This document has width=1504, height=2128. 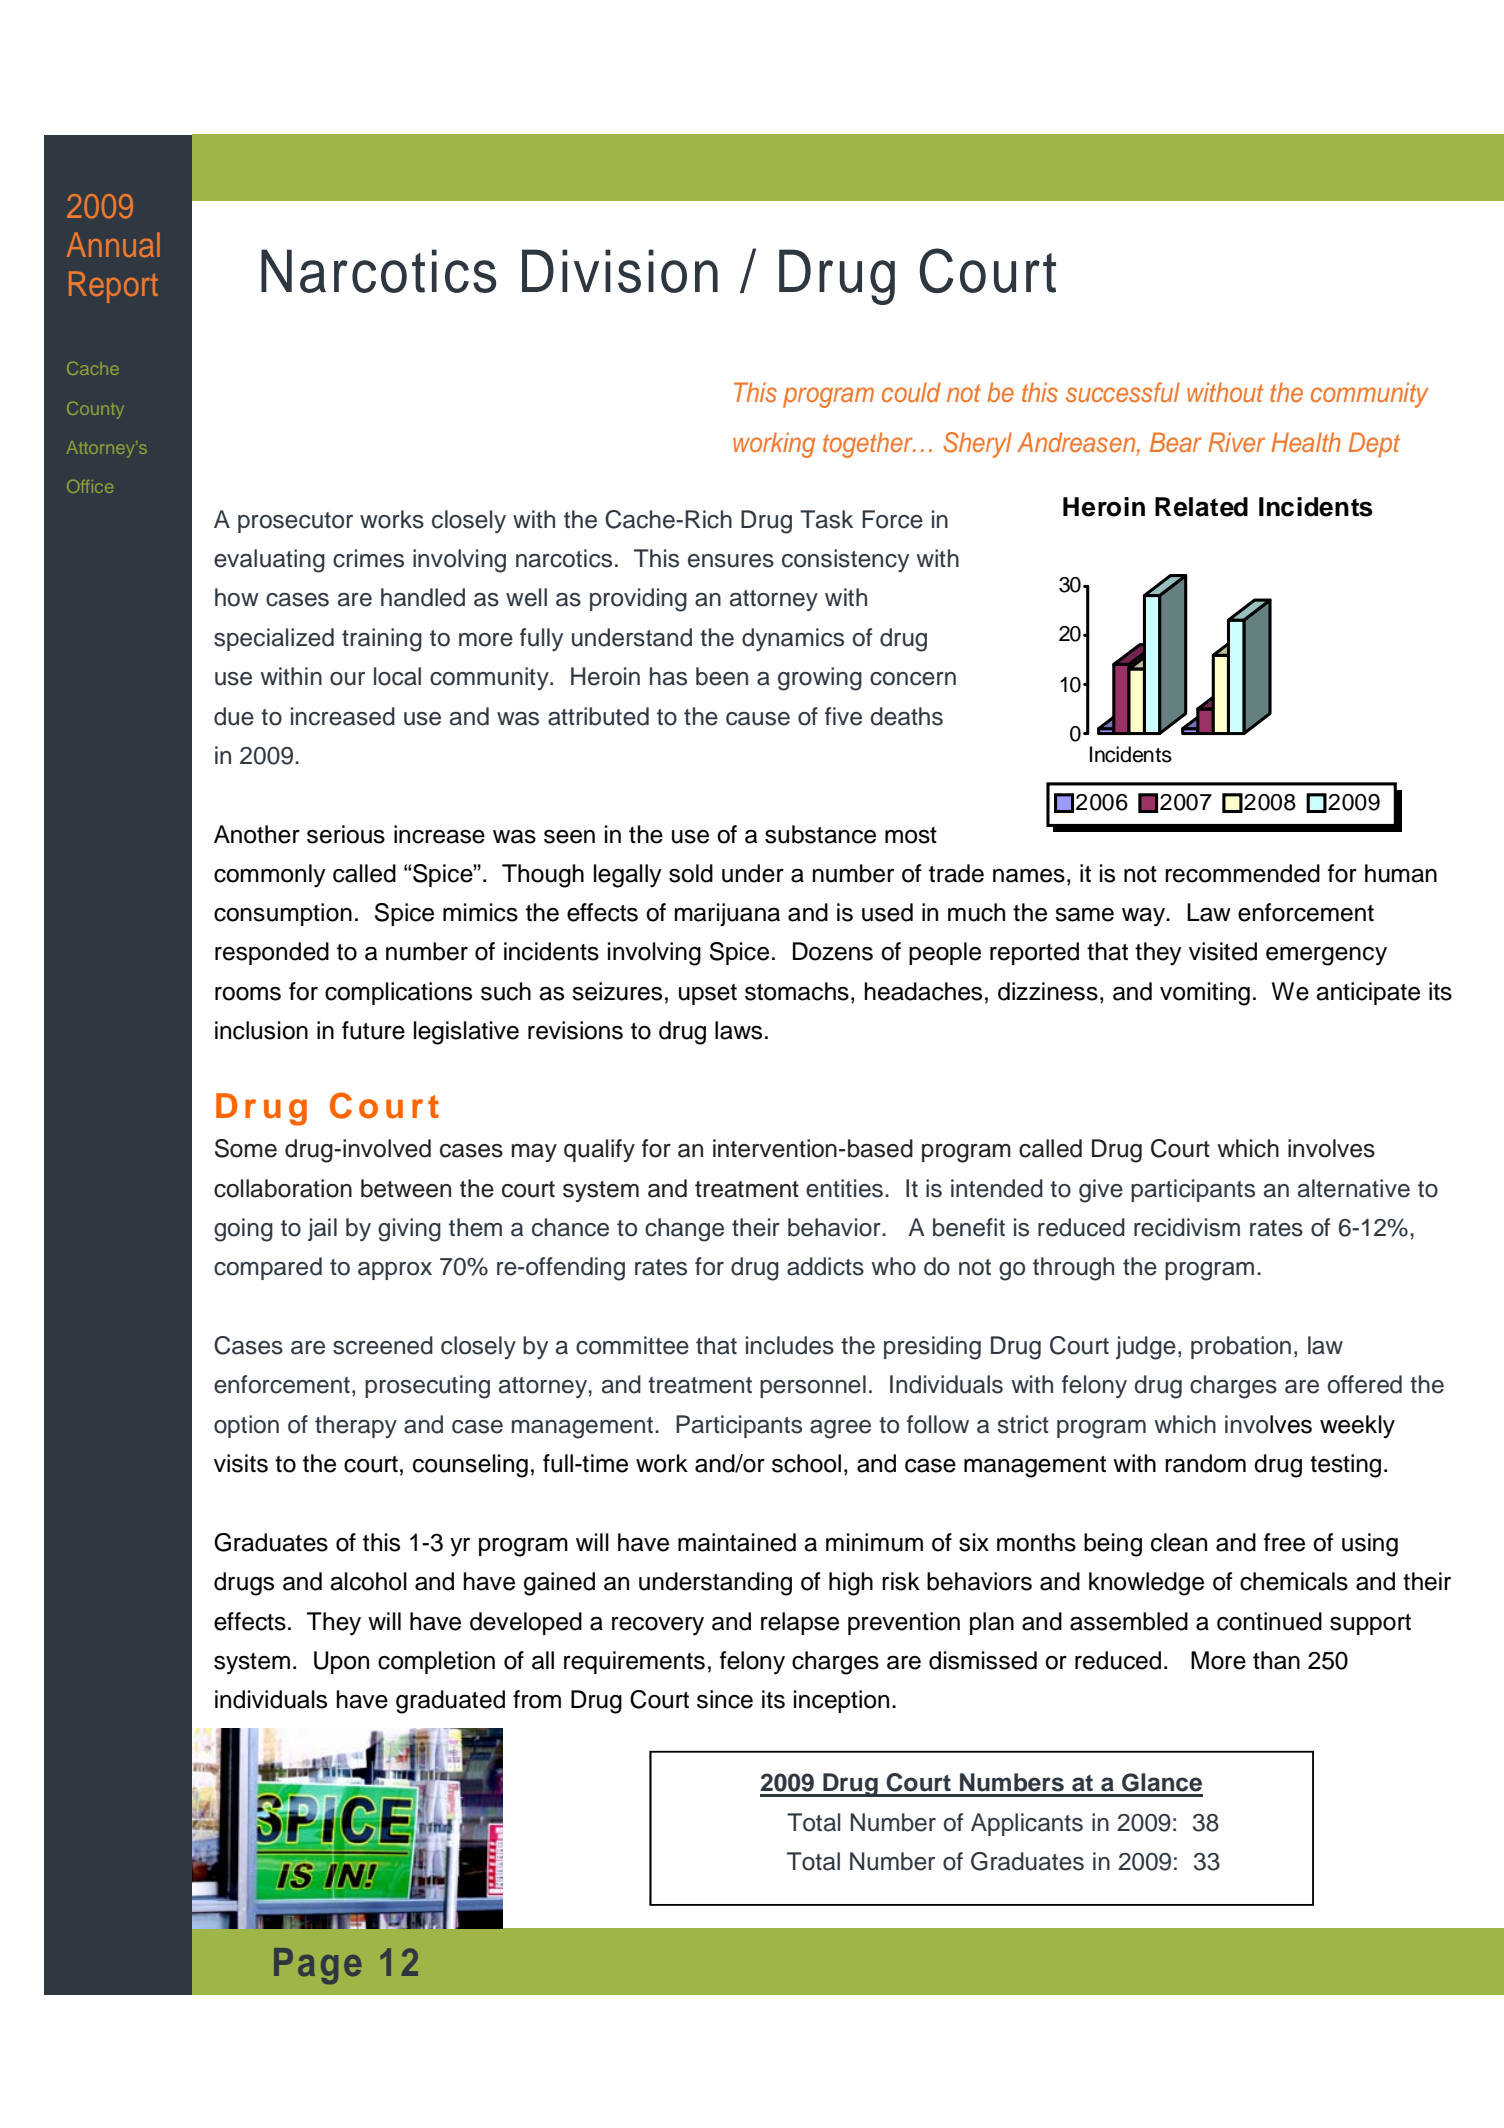 I want to click on includes, so click(x=790, y=1345).
